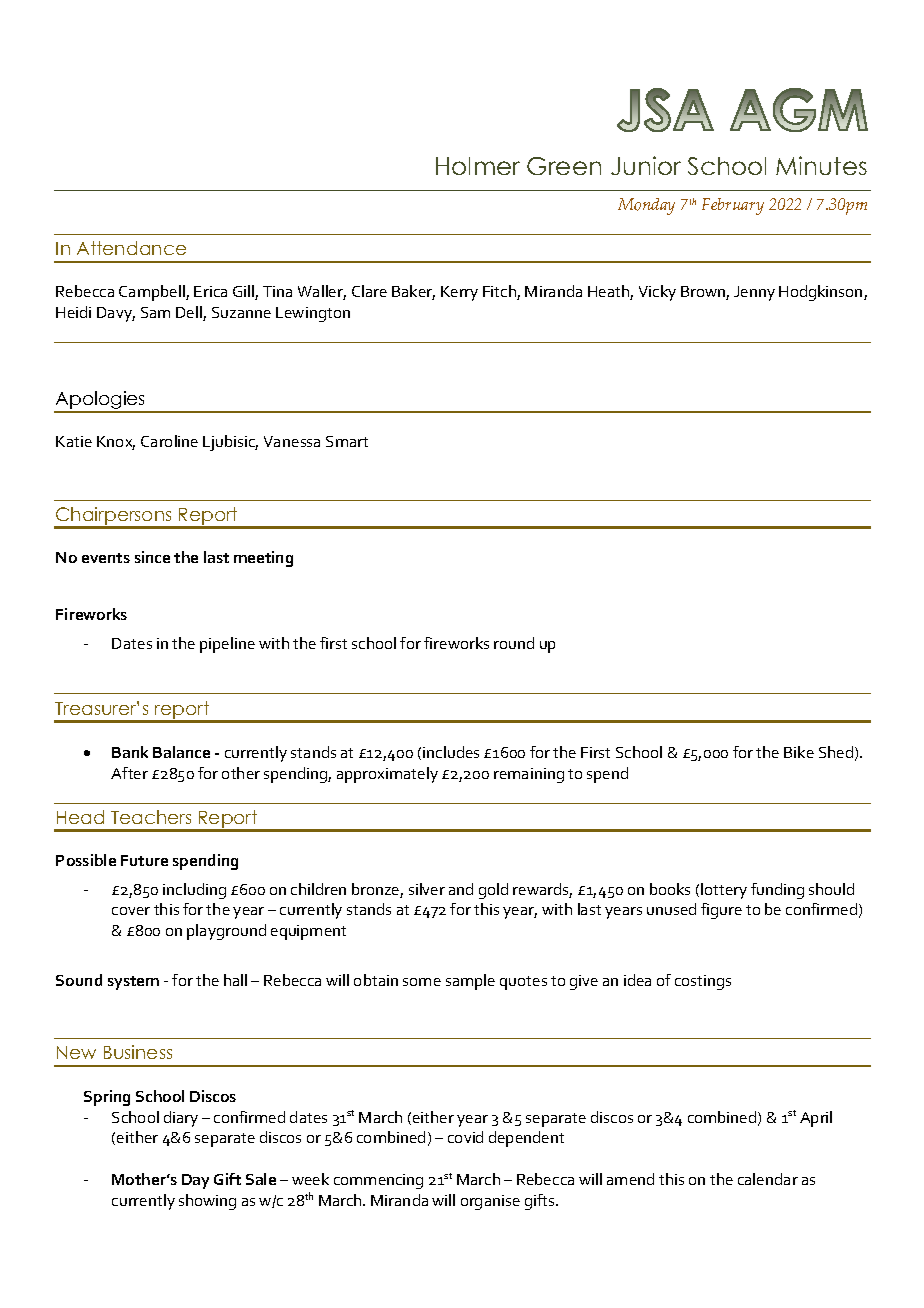 This screenshot has width=924, height=1308. What do you see at coordinates (347, 441) in the screenshot?
I see `Smart` at bounding box center [347, 441].
